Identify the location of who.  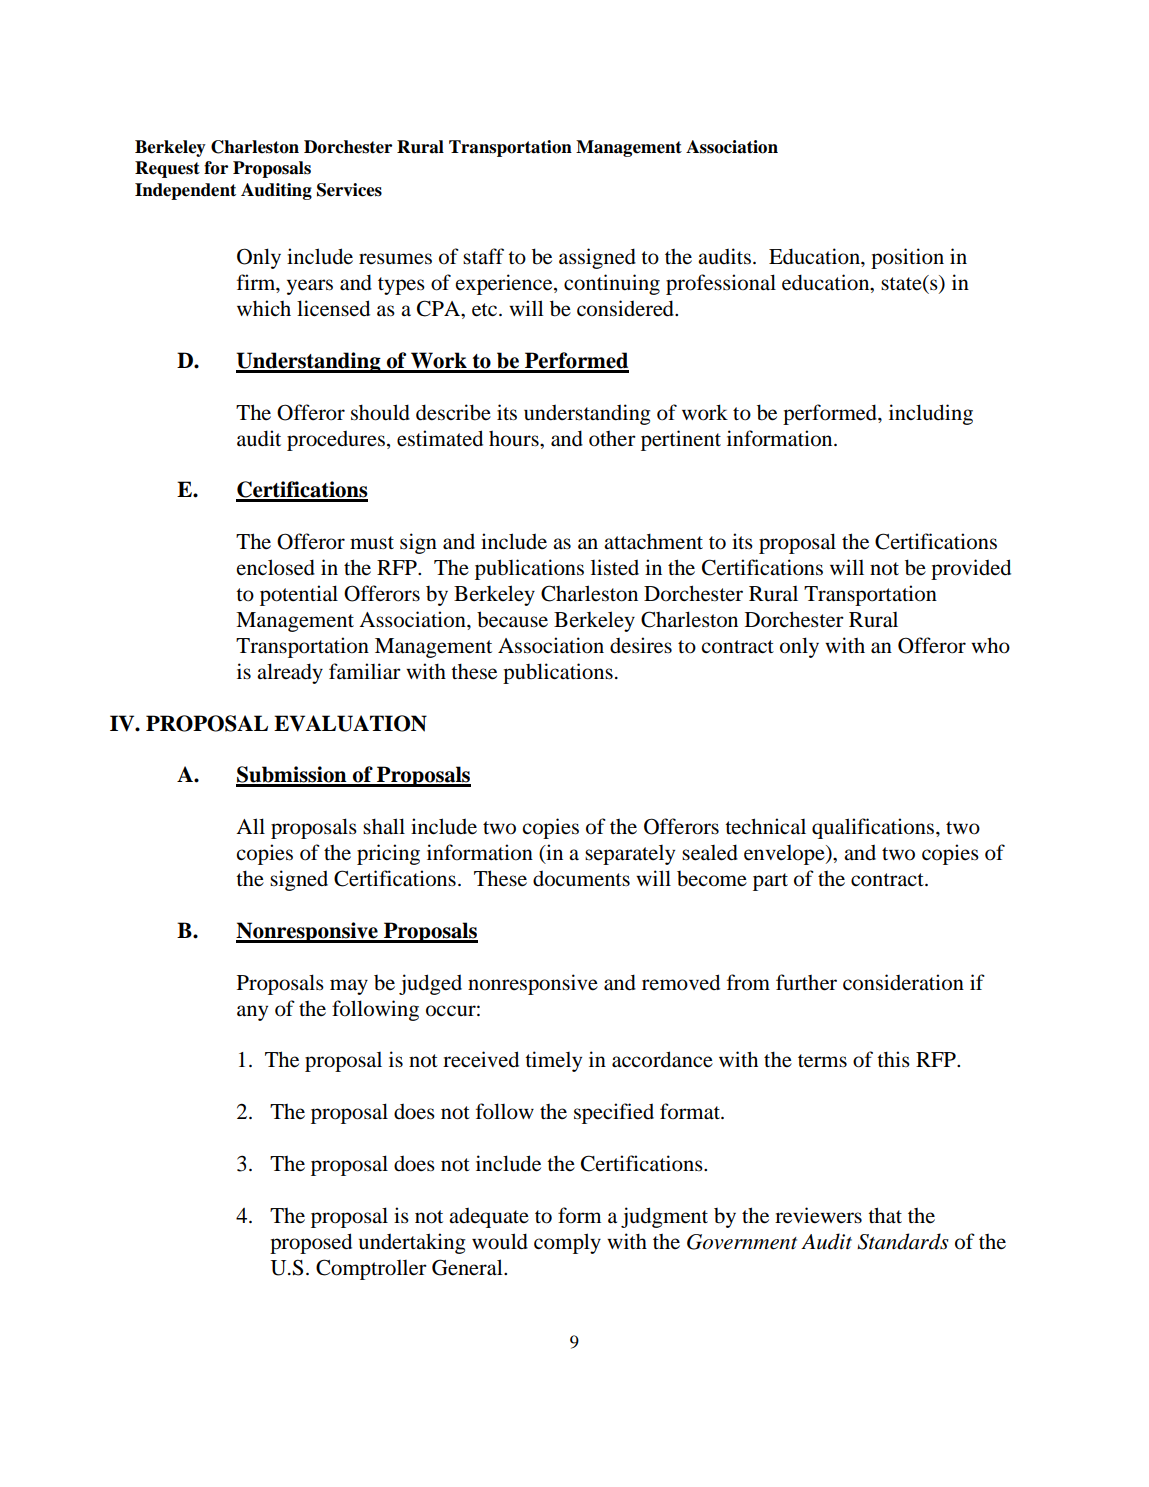
(990, 645).
